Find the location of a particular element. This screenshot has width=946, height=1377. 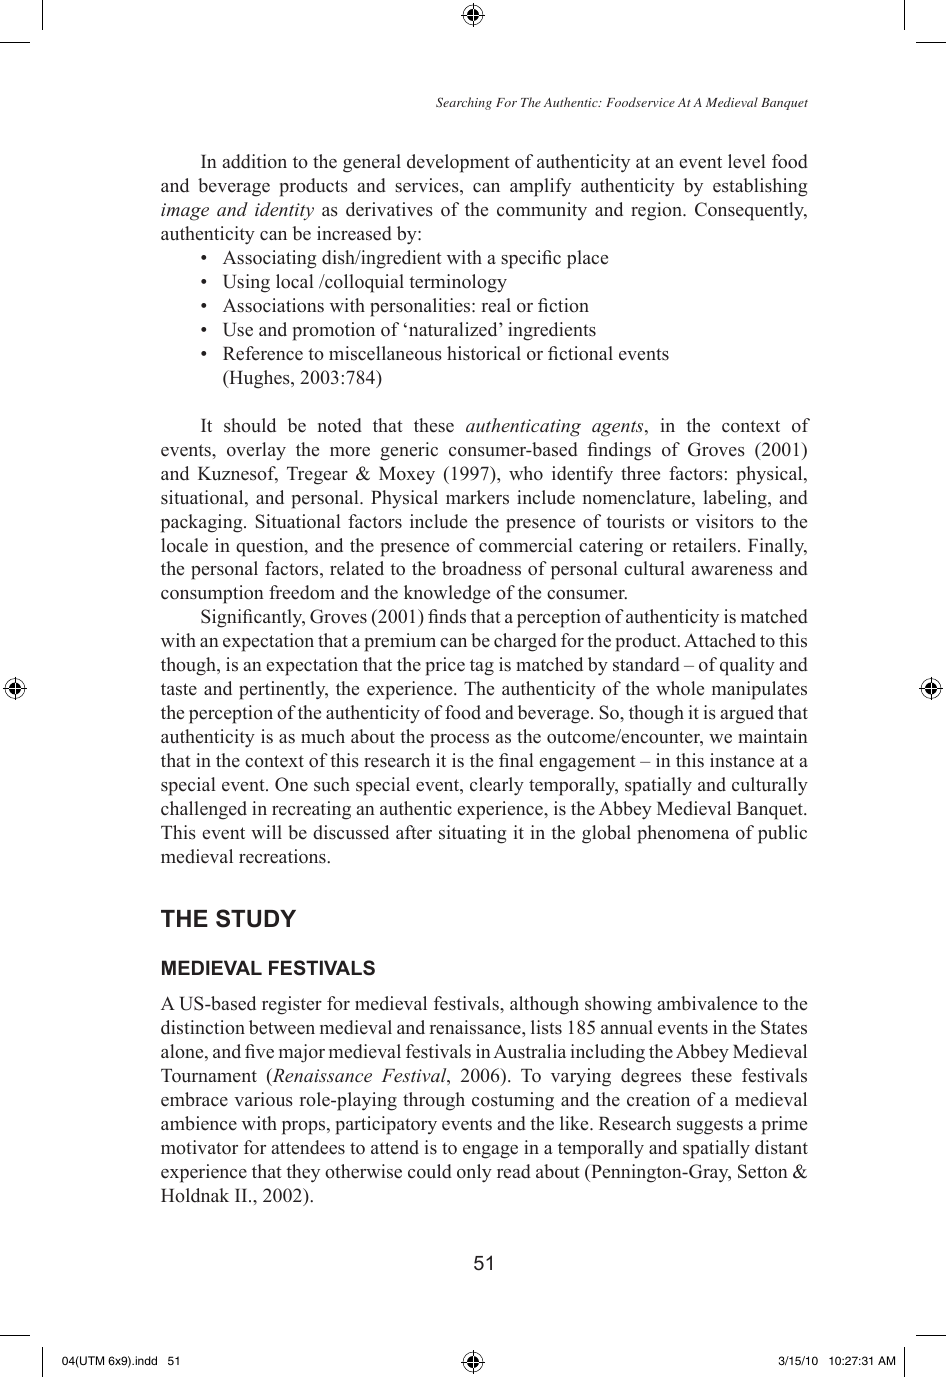

only is located at coordinates (474, 1173).
